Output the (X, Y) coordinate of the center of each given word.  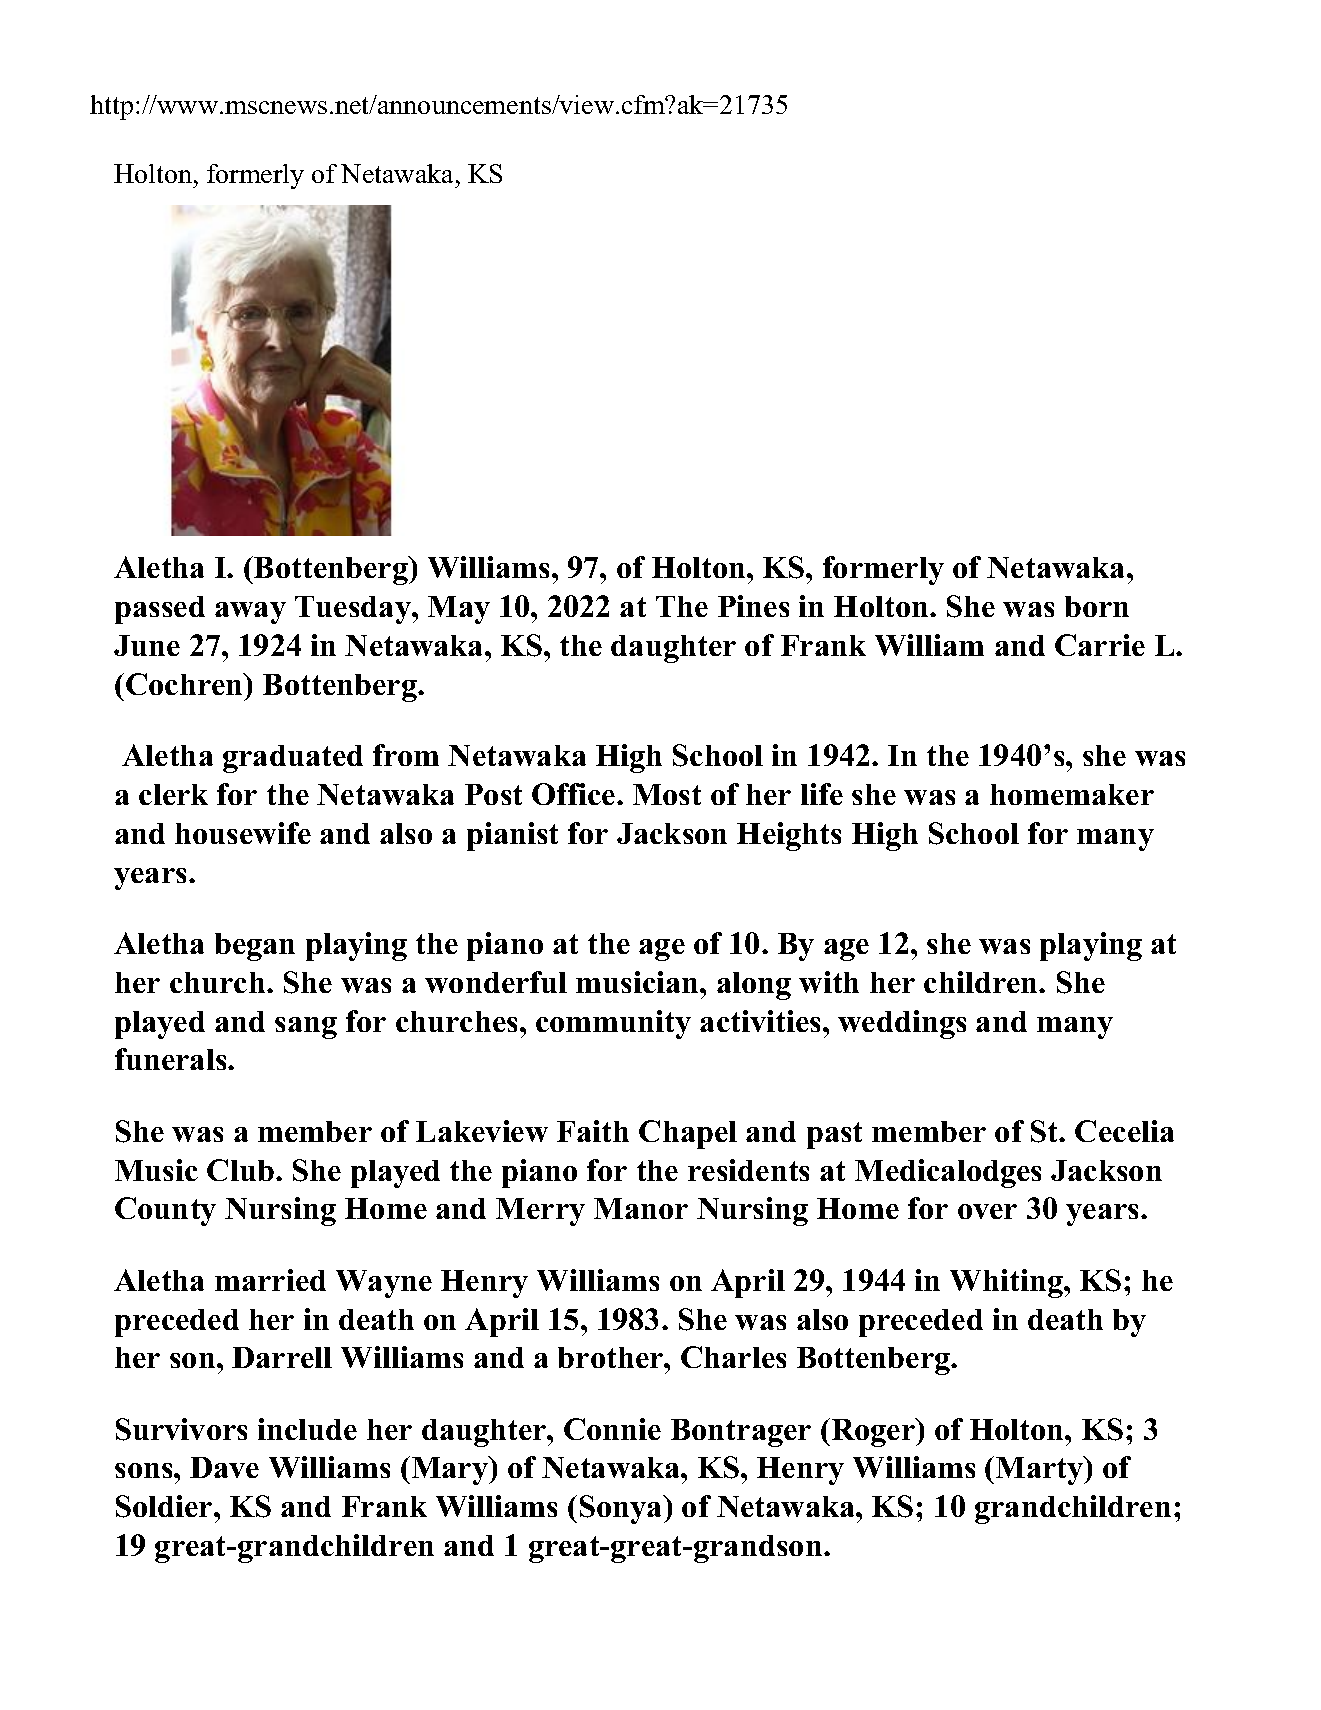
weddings (902, 1024)
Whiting (1007, 1283)
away (250, 613)
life (822, 794)
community (613, 1024)
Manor (641, 1208)
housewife (243, 833)
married (270, 1280)
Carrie (1100, 645)
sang (306, 1028)
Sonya (622, 1509)
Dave (224, 1467)
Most (667, 794)
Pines (753, 606)
